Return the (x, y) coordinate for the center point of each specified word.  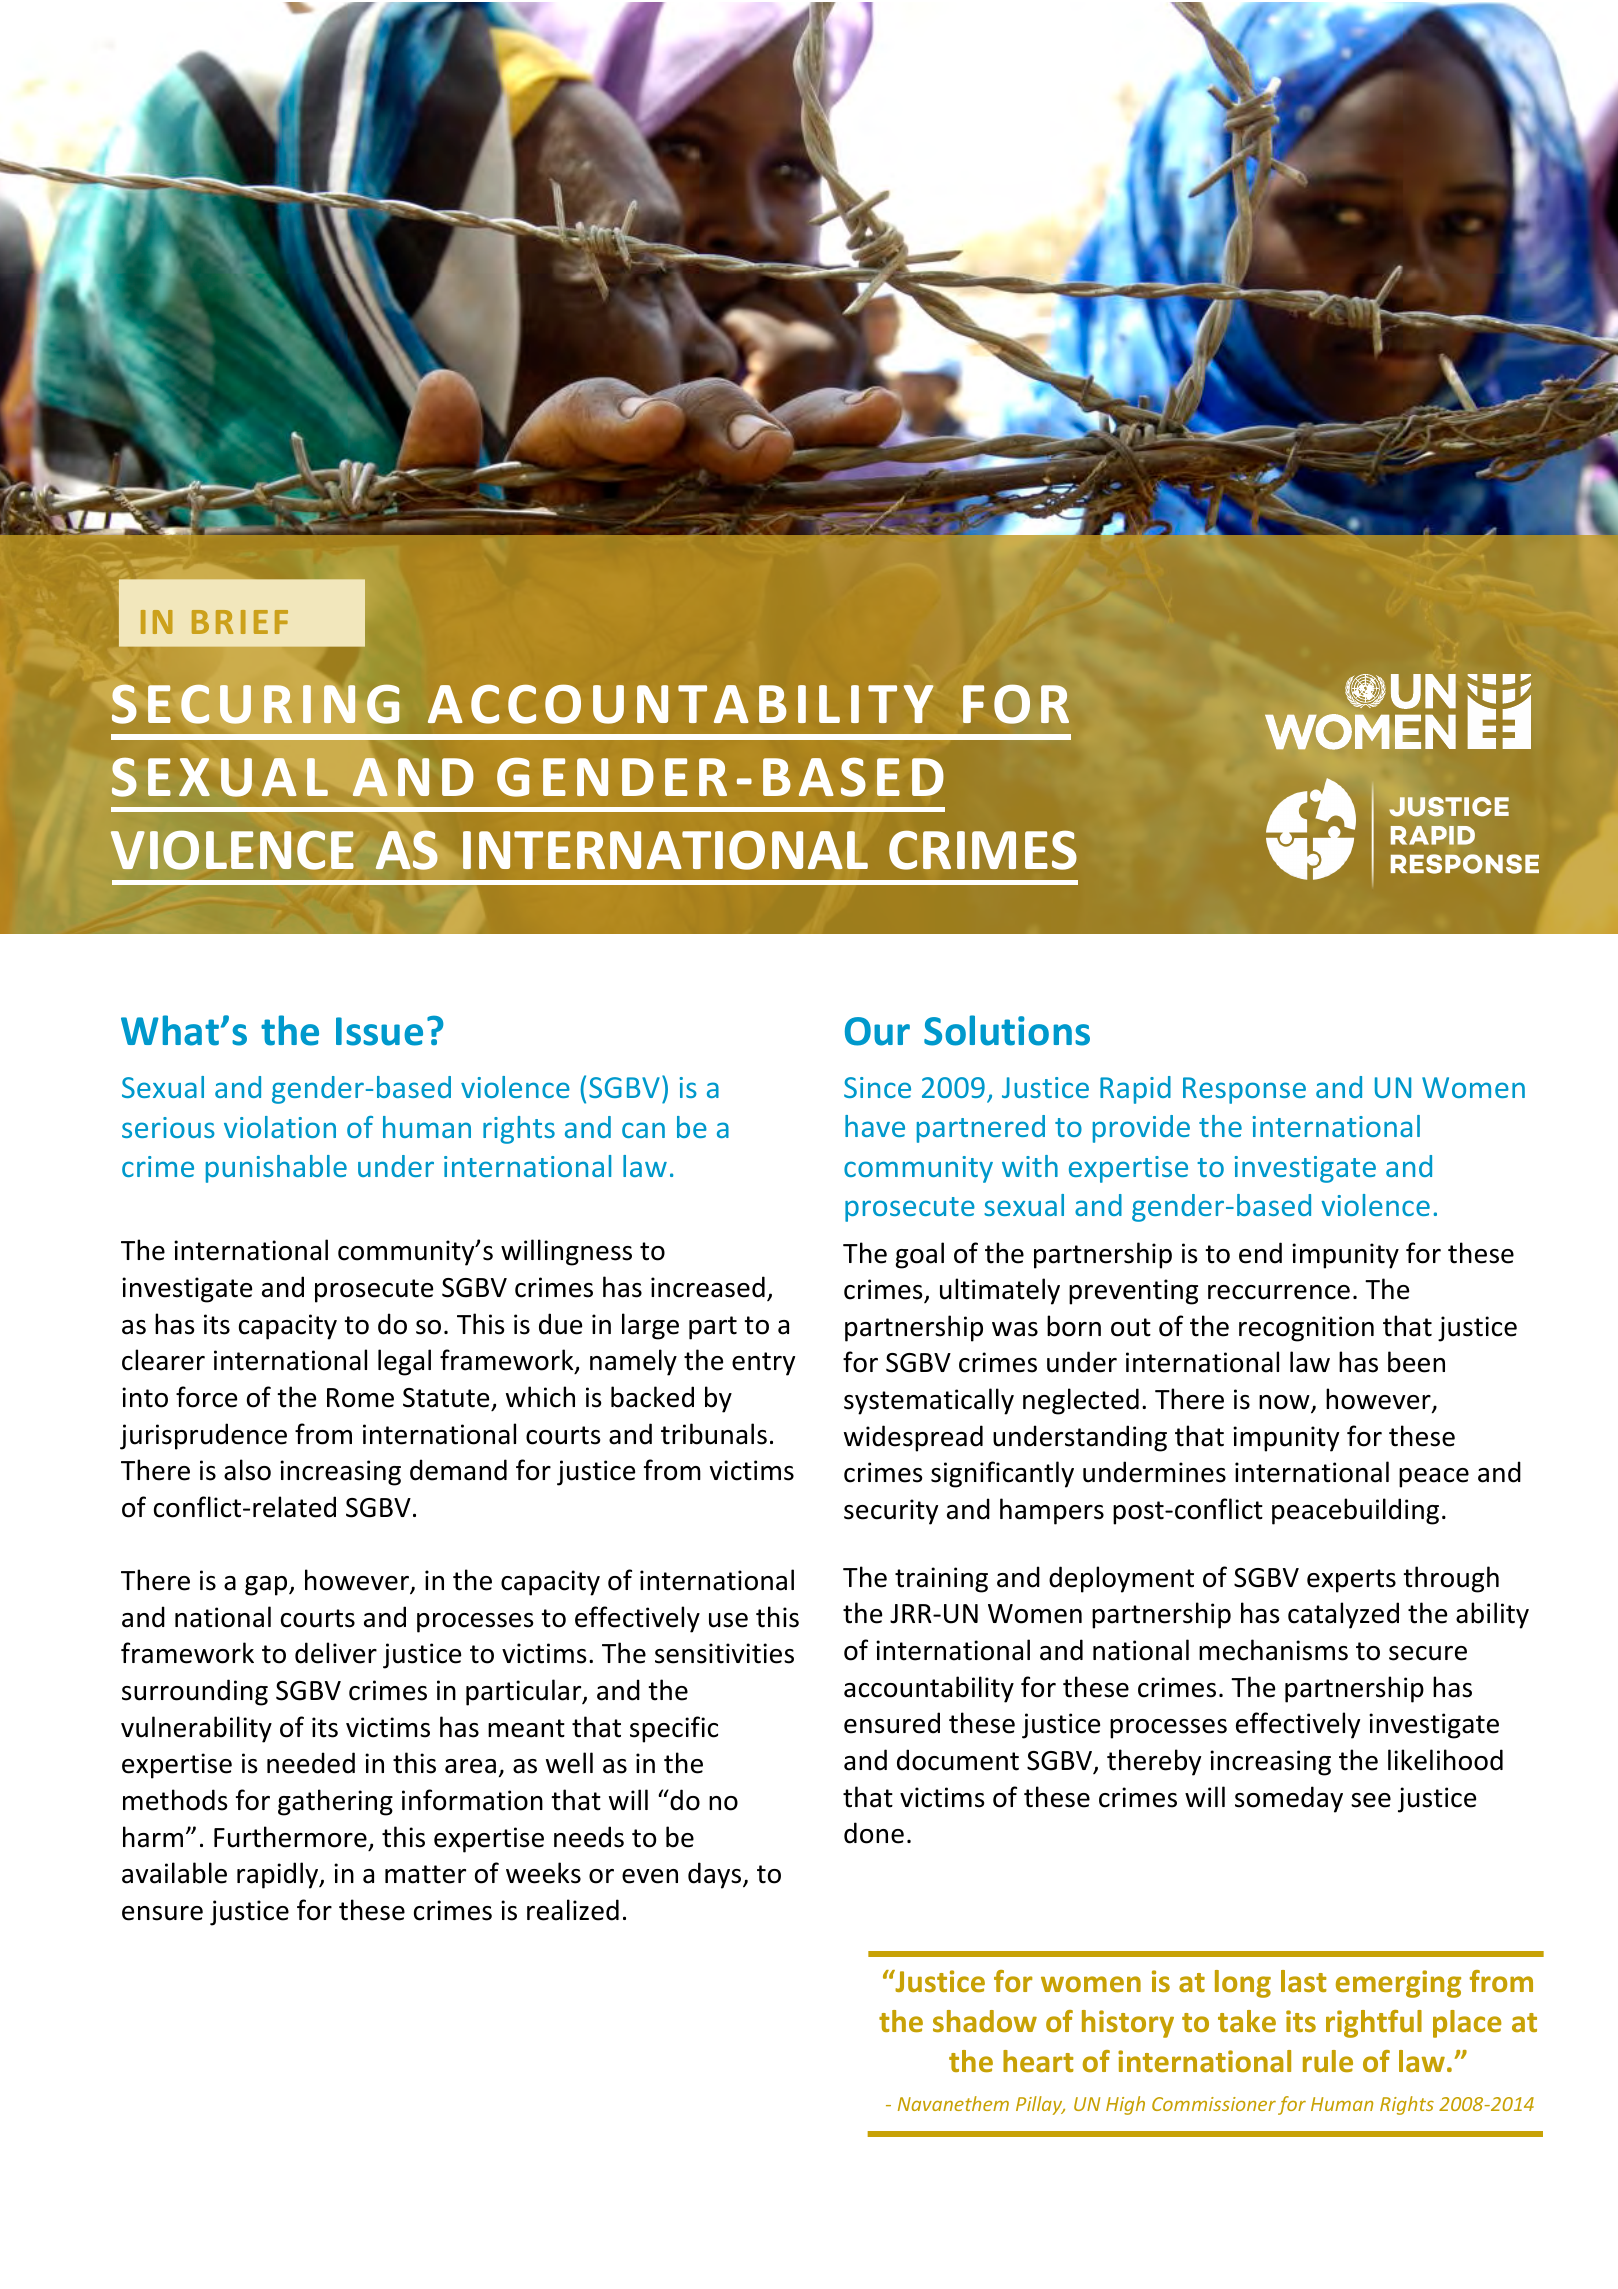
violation (280, 1127)
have (875, 1126)
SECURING (255, 704)
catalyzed (1343, 1615)
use (728, 1620)
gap (267, 1586)
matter (425, 1874)
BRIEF (240, 622)
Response (1244, 1090)
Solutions (1007, 1030)
